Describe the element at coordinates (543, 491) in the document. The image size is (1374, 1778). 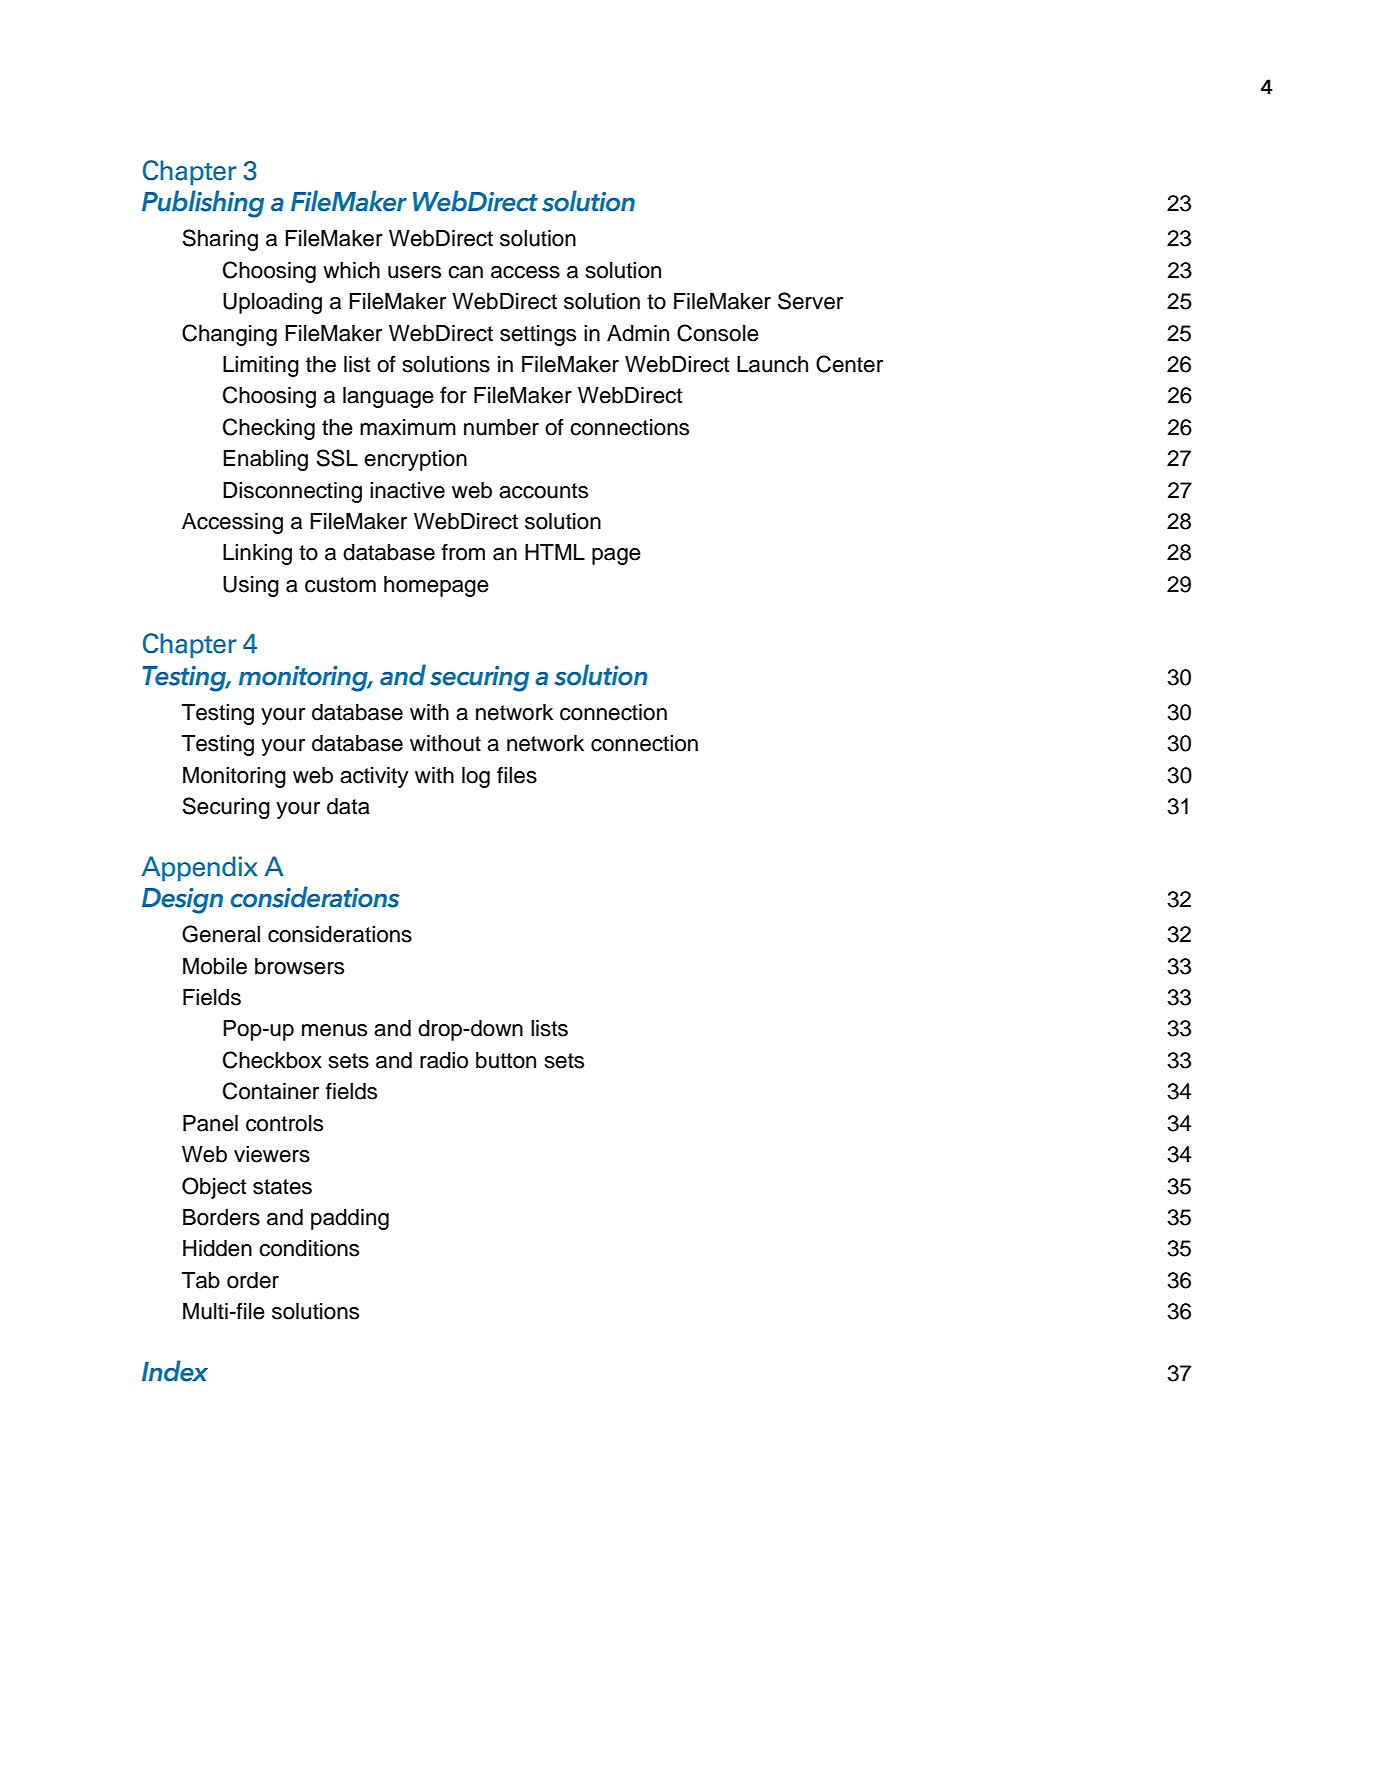
I see `accounts` at that location.
